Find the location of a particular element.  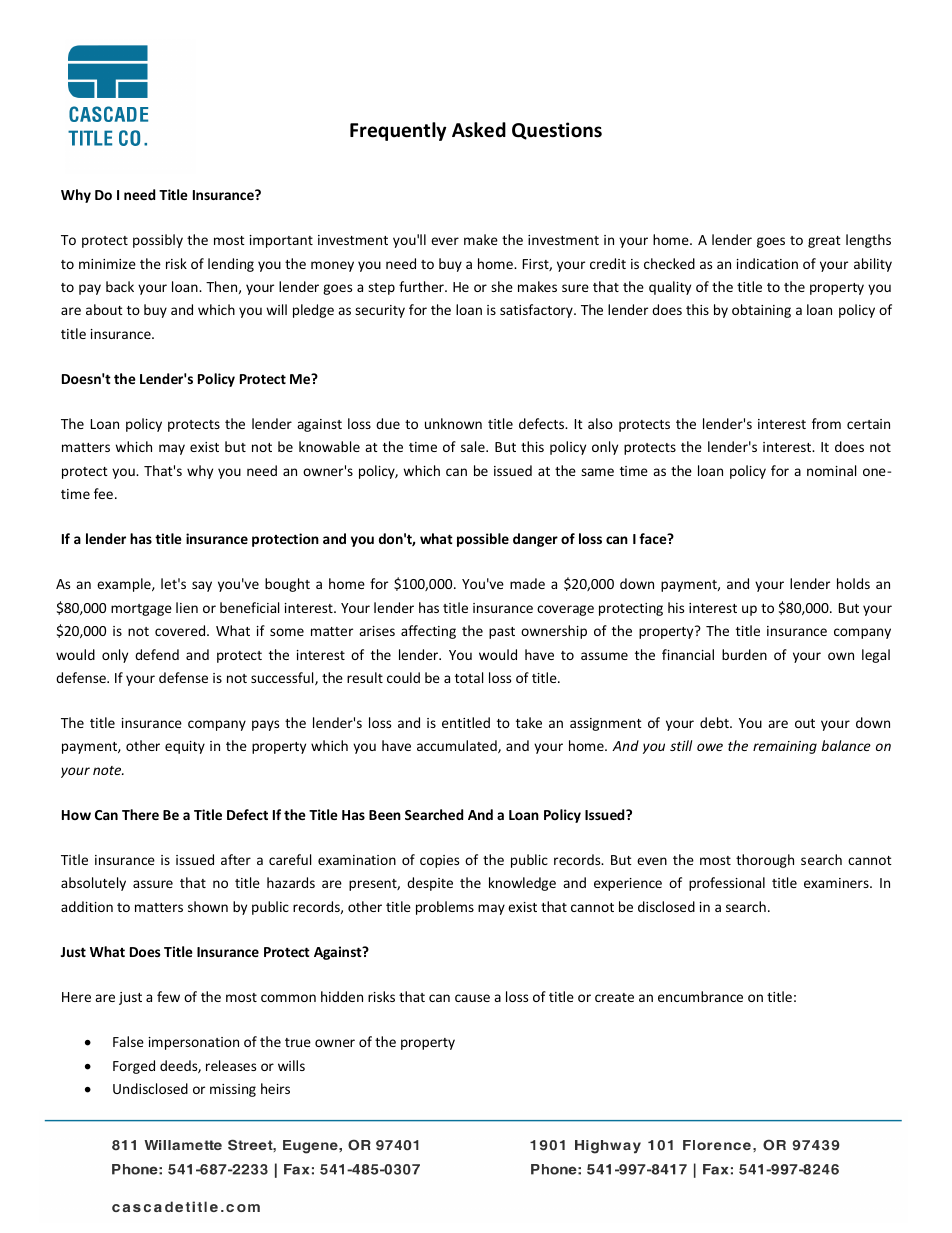

accumulated is located at coordinates (458, 746).
